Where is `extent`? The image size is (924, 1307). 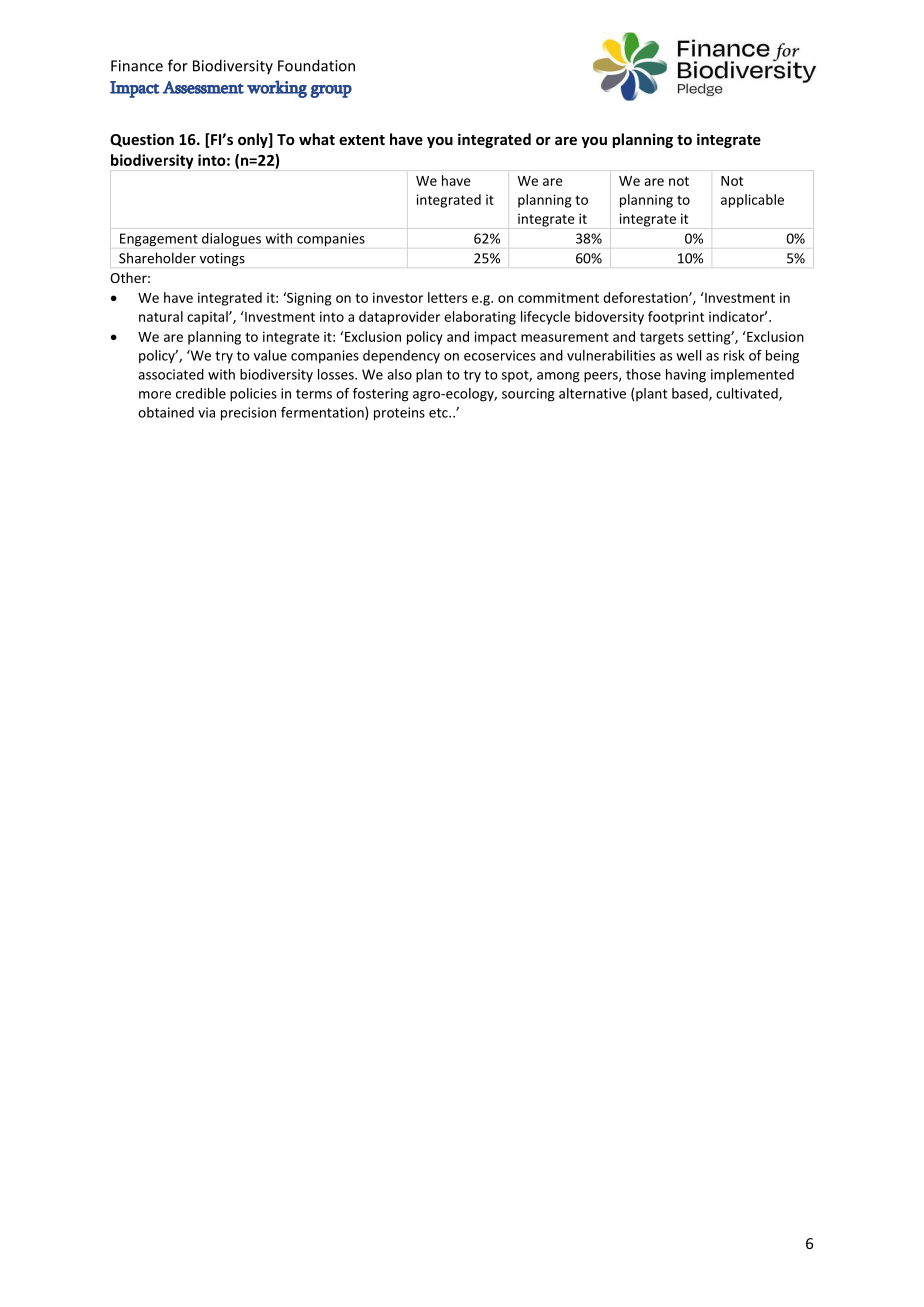 extent is located at coordinates (362, 140).
